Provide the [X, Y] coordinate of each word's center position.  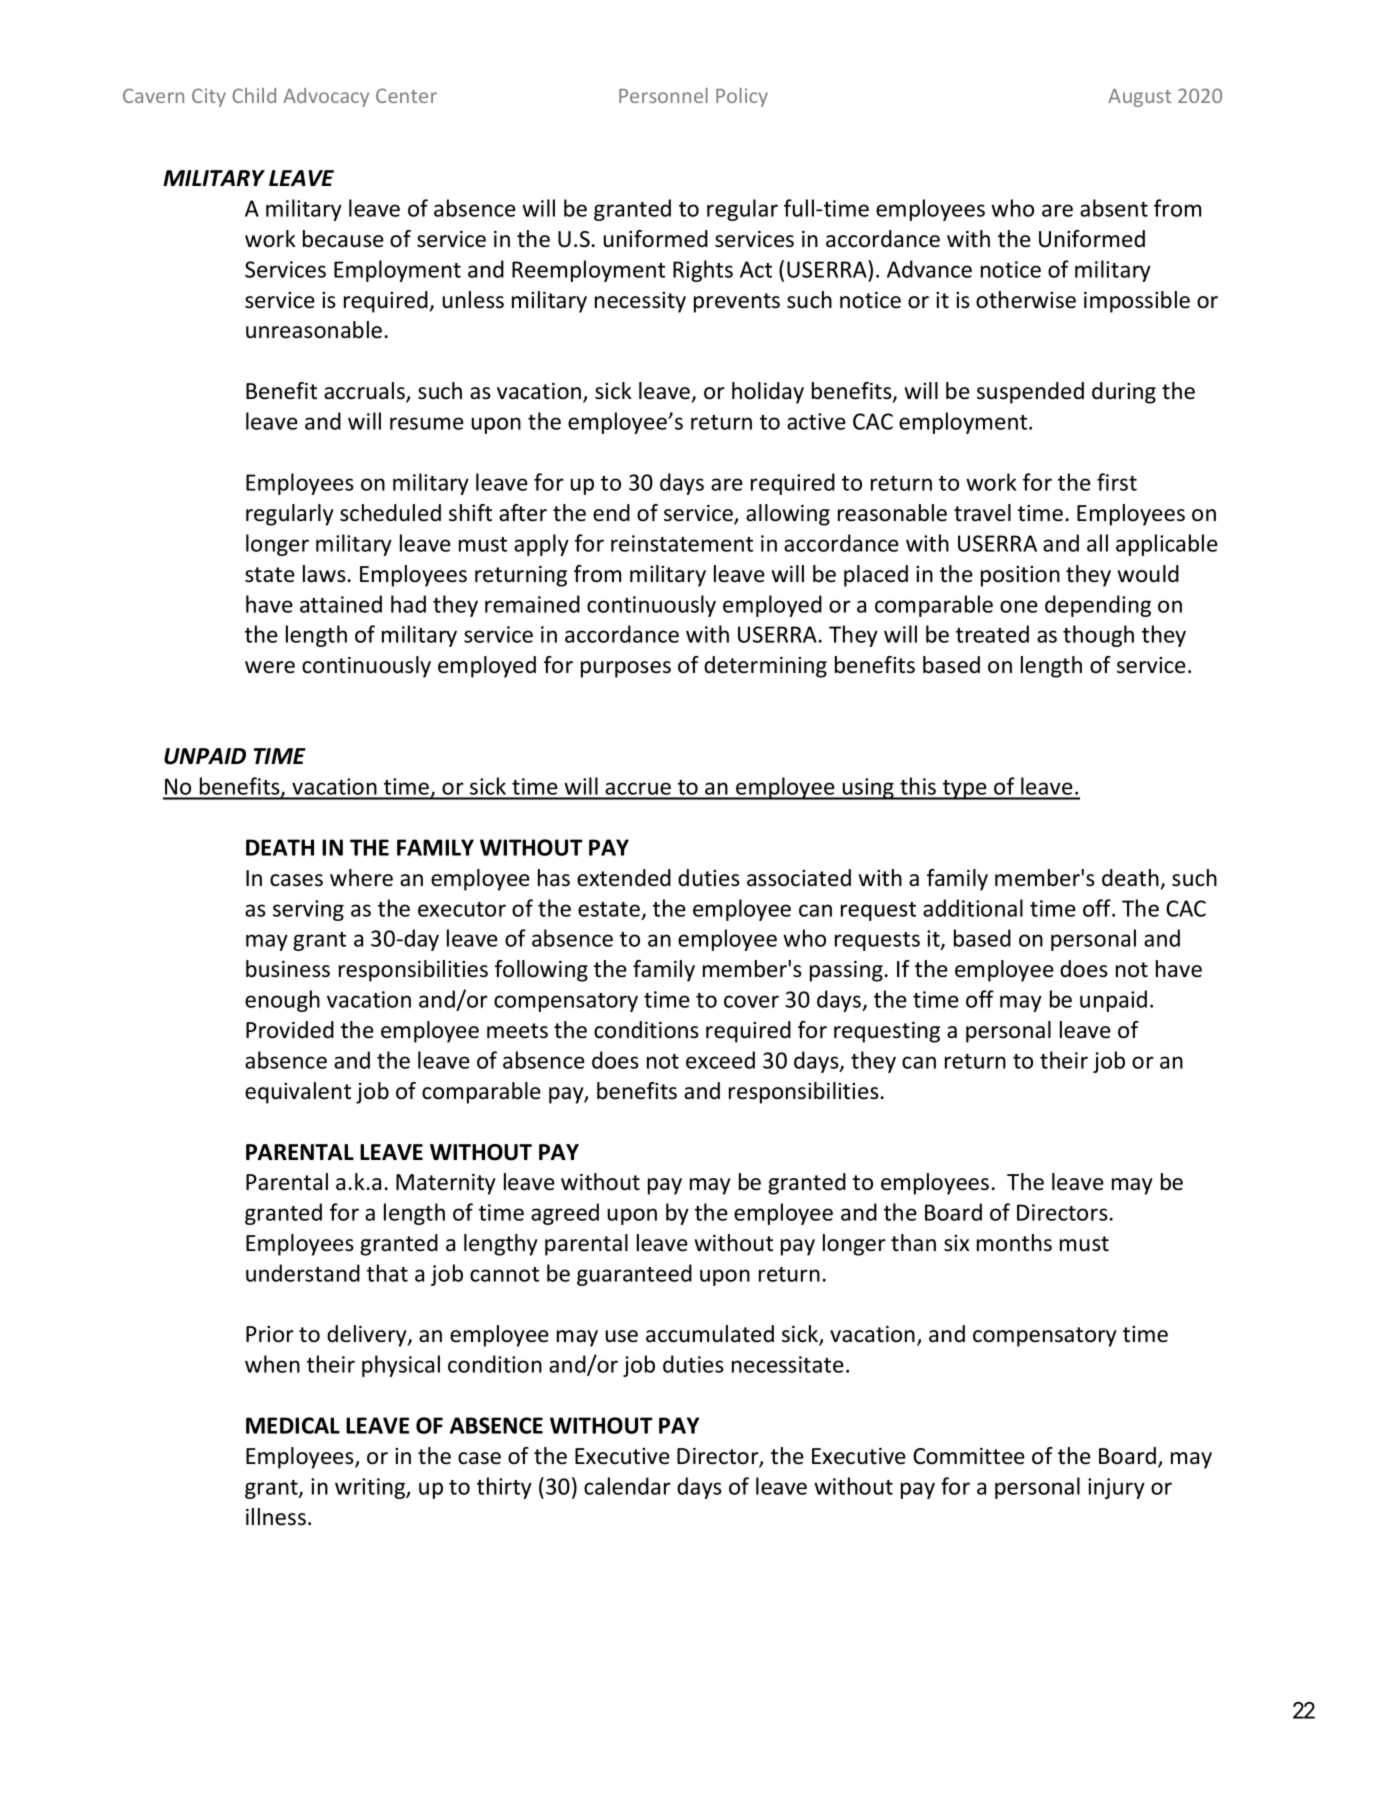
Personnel [663, 95]
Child [254, 95]
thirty [504, 1488]
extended [624, 878]
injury [1116, 1488]
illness [276, 1517]
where [361, 878]
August [1139, 98]
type [965, 790]
